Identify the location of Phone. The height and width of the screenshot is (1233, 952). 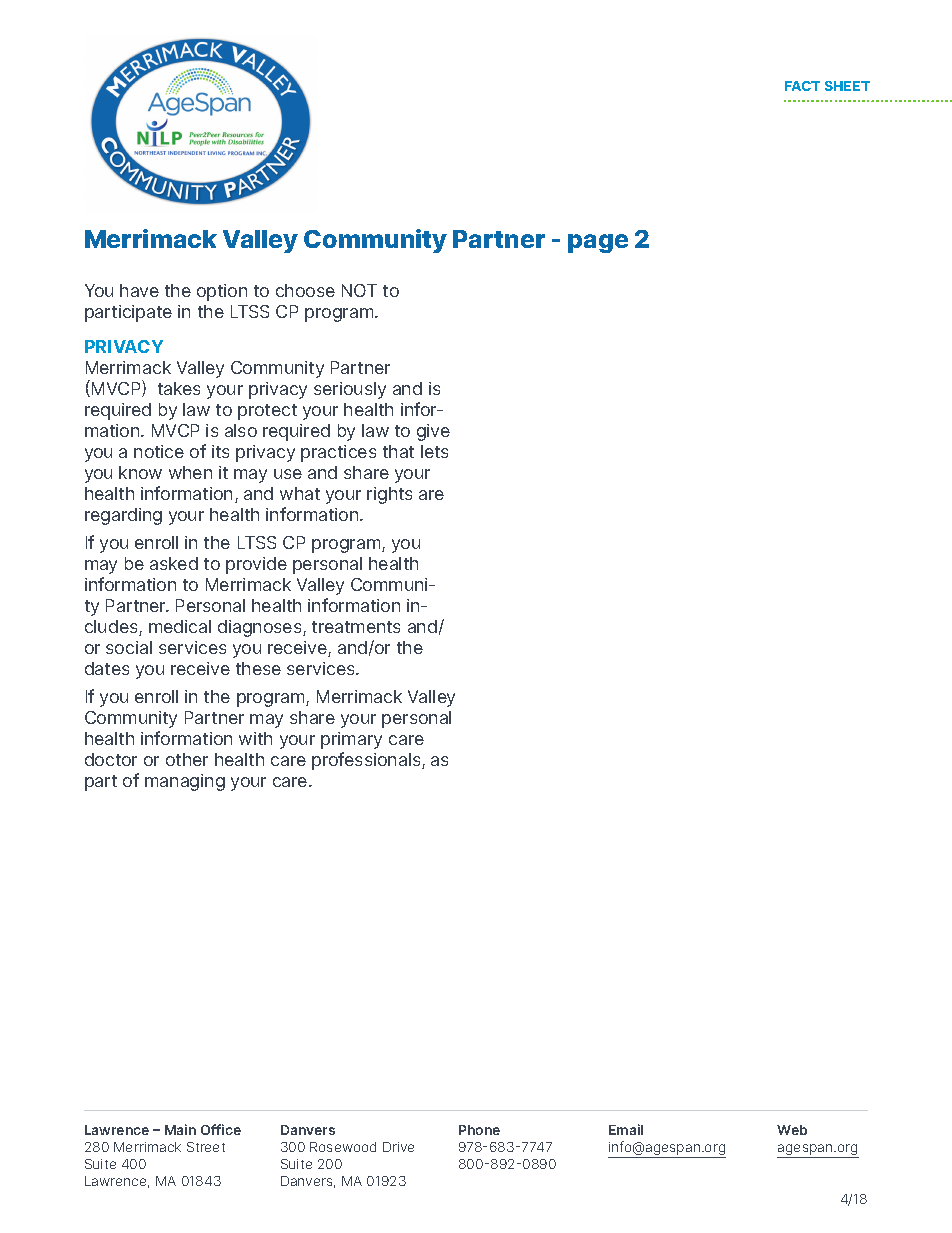
(479, 1130).
